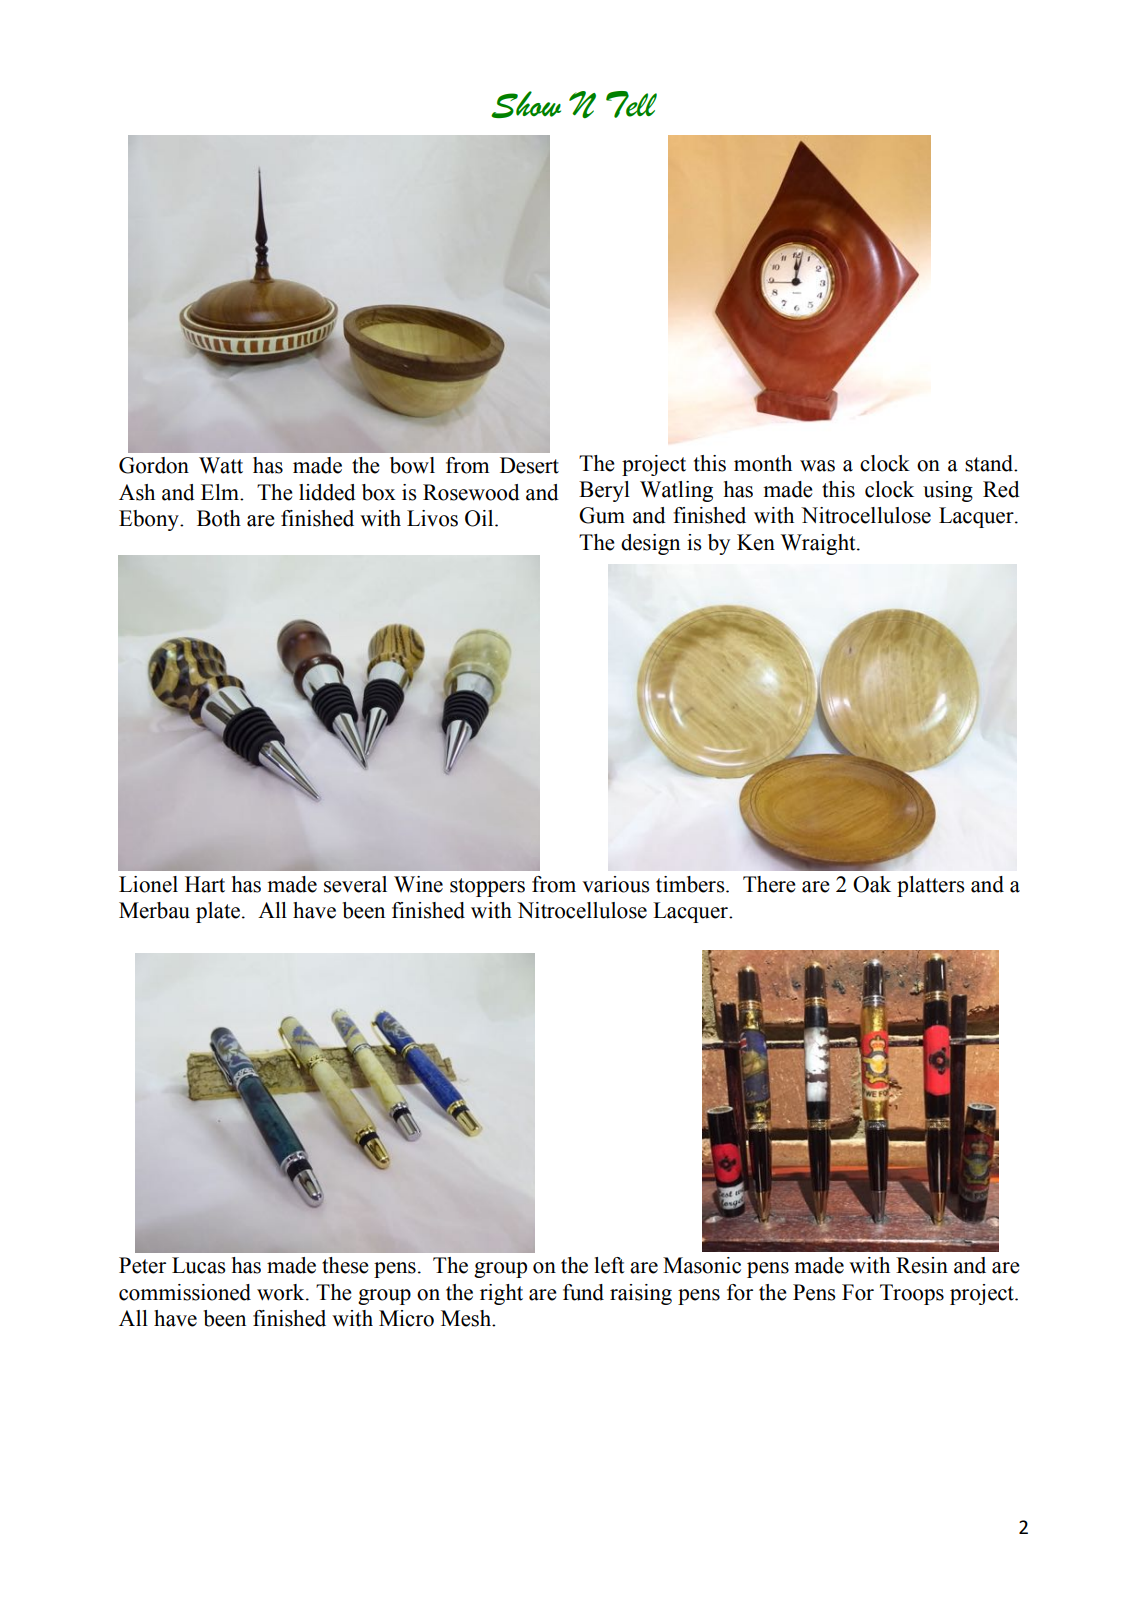  I want to click on plate, so click(218, 912).
